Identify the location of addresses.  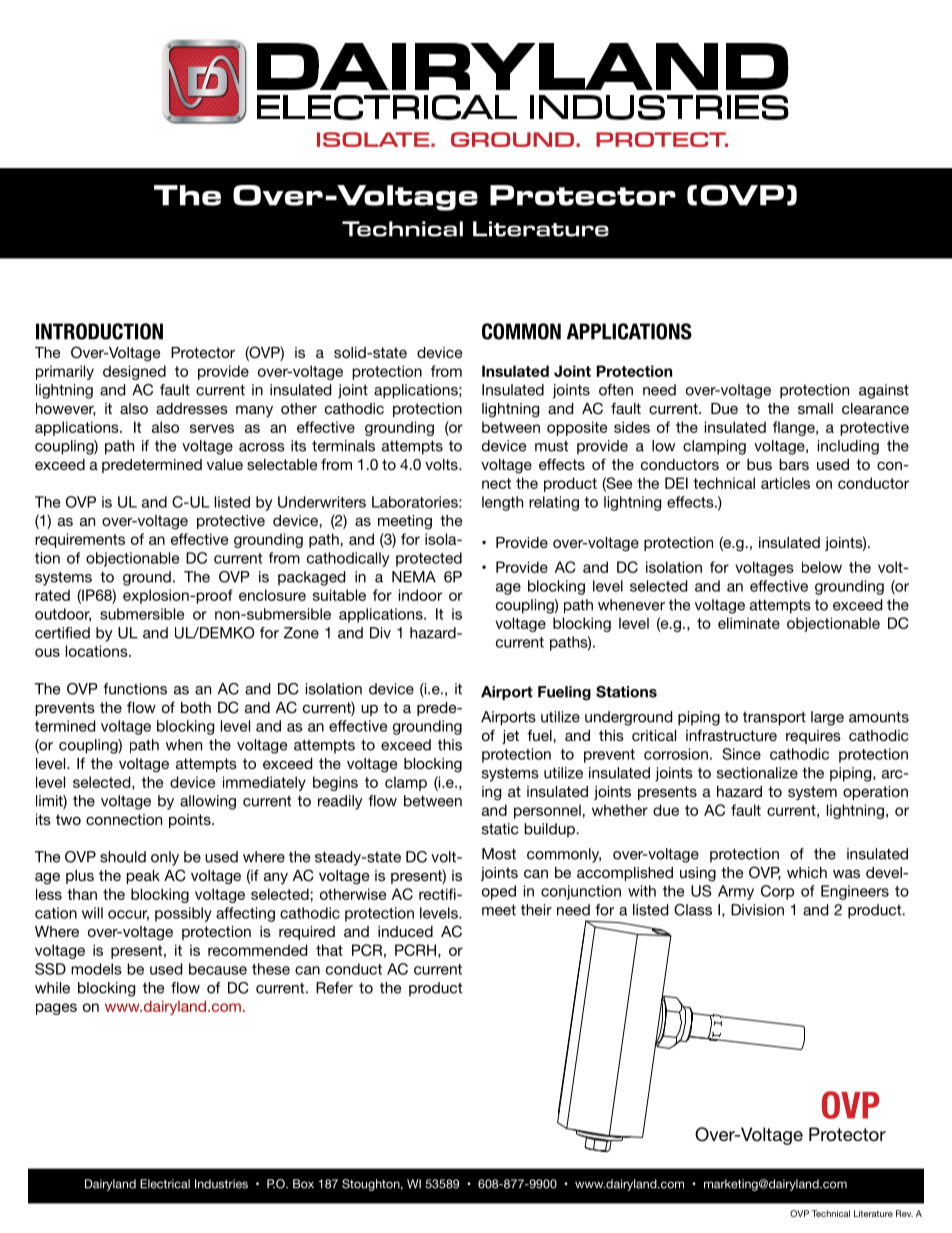
(192, 408).
